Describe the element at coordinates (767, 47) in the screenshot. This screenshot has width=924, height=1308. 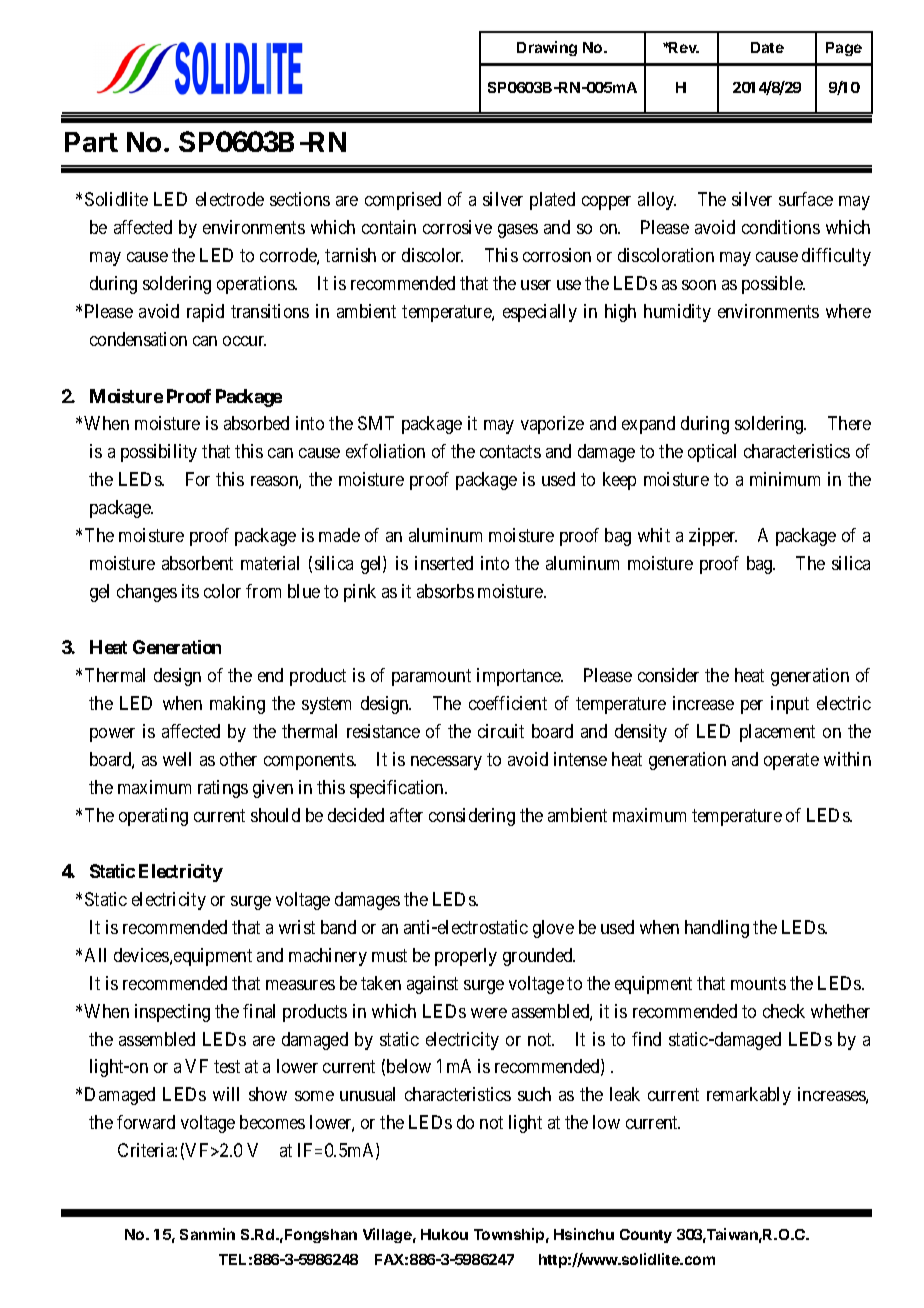
I see `Date` at that location.
